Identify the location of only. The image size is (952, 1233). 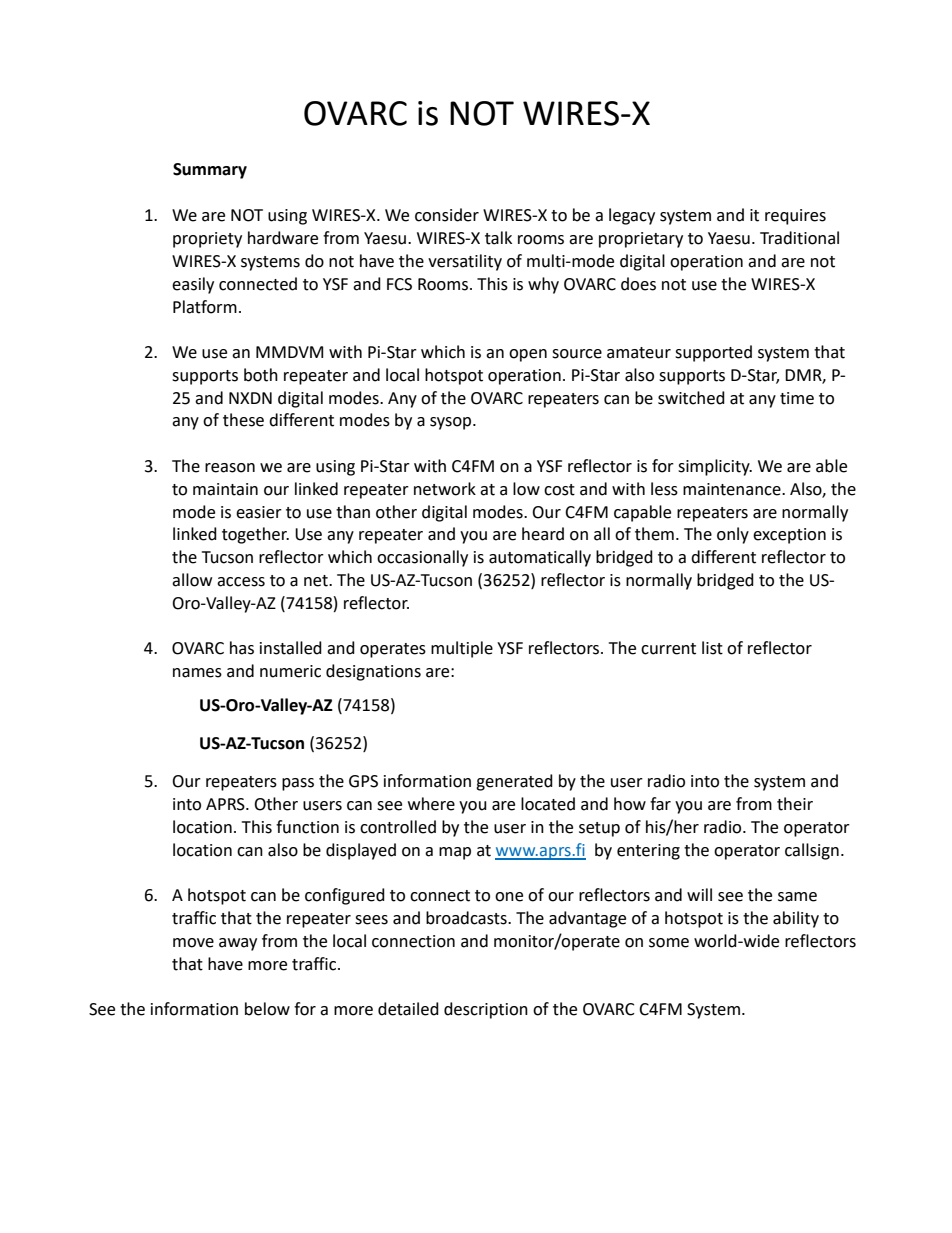
(733, 535).
